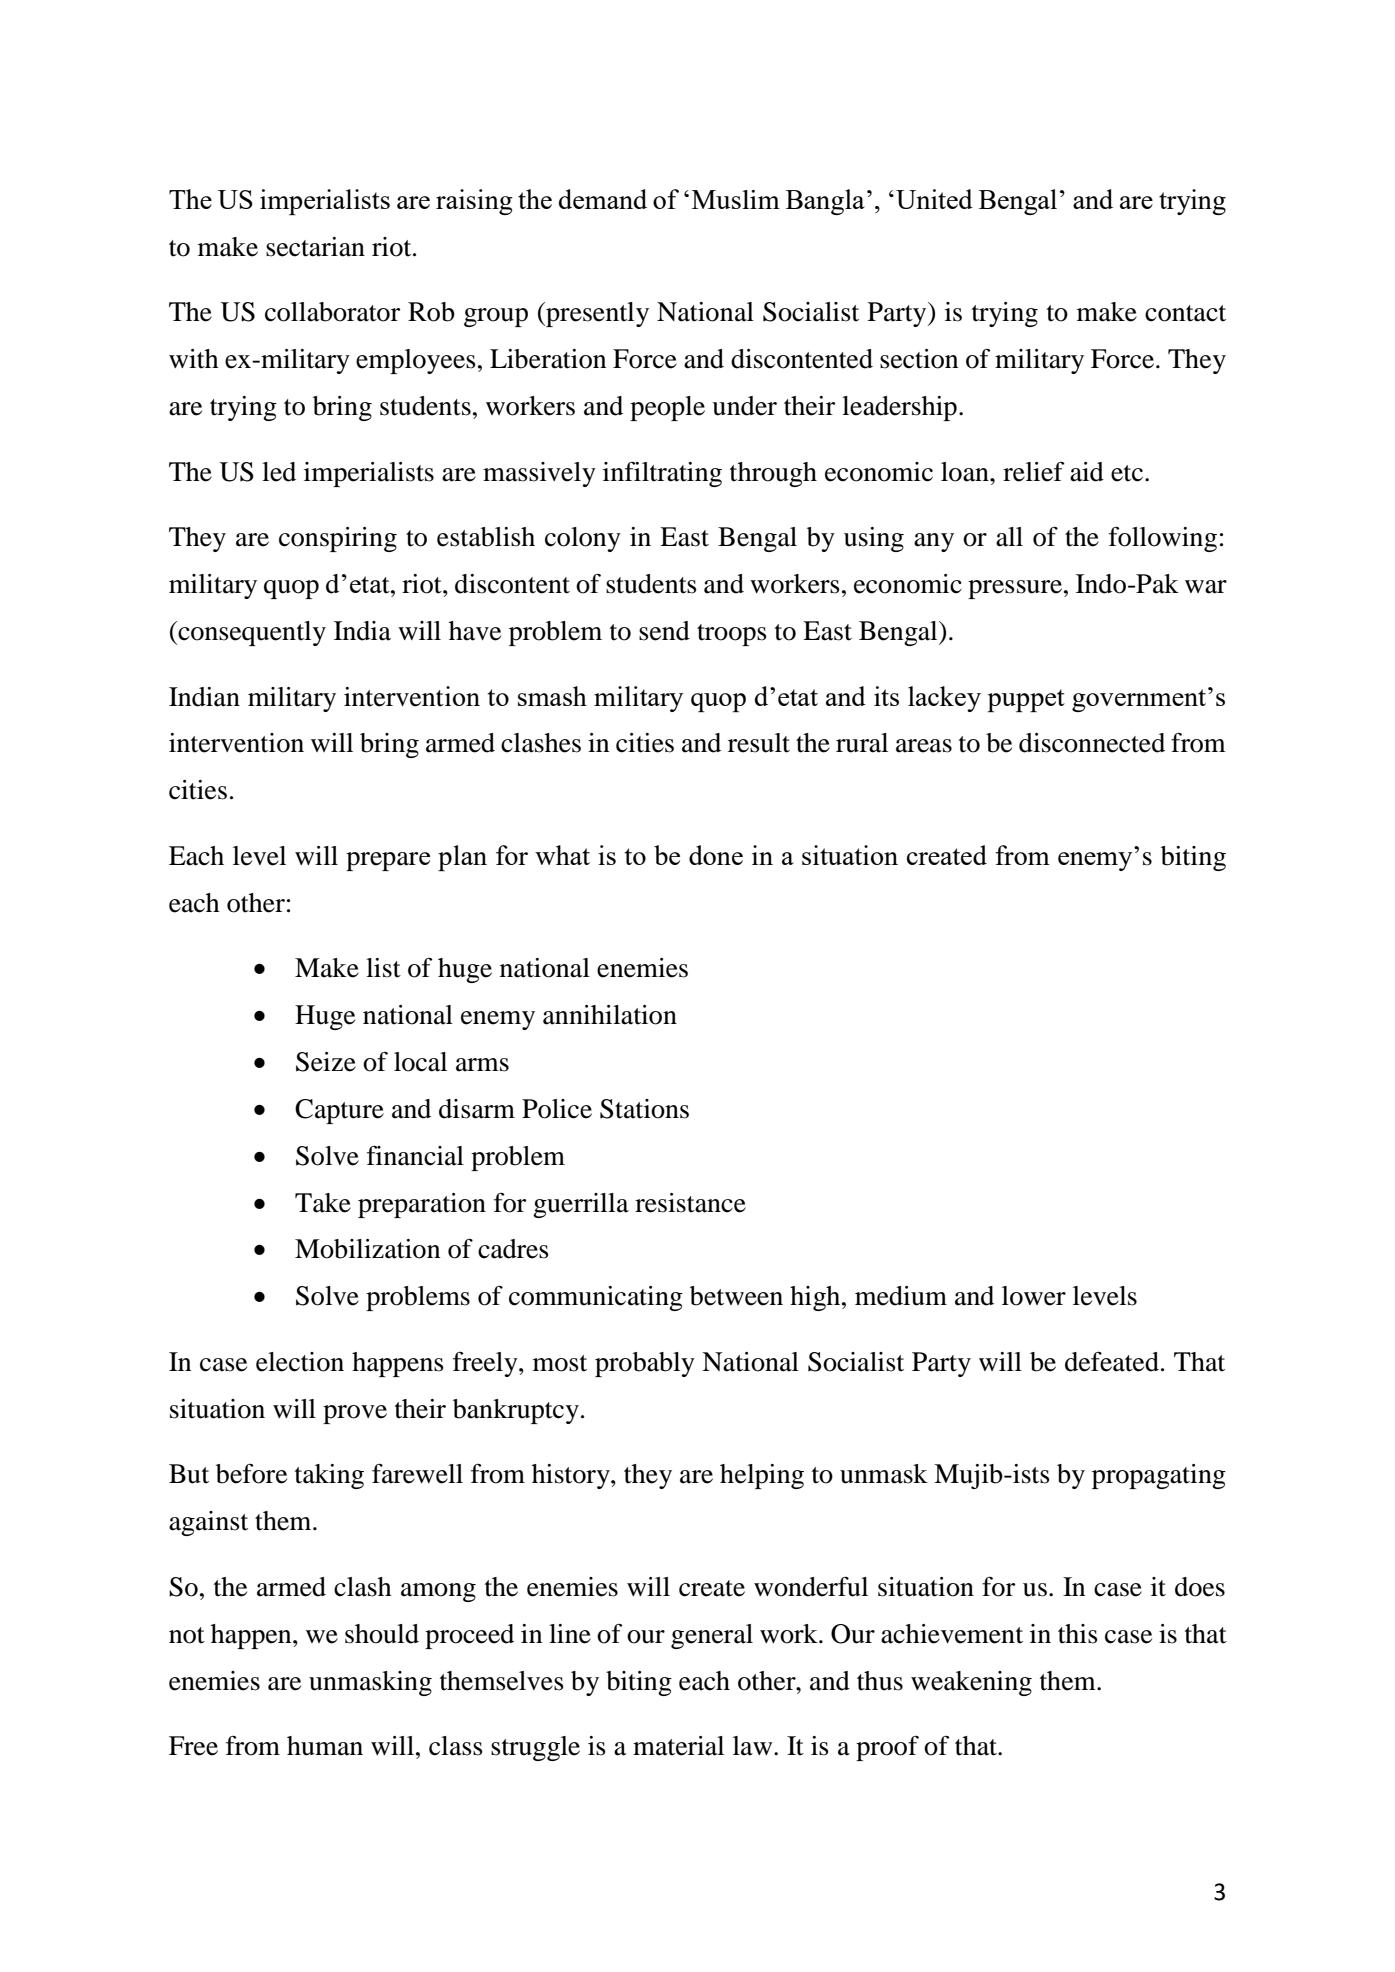 This screenshot has width=1395, height=1972. Describe the element at coordinates (759, 743) in the screenshot. I see `result` at that location.
